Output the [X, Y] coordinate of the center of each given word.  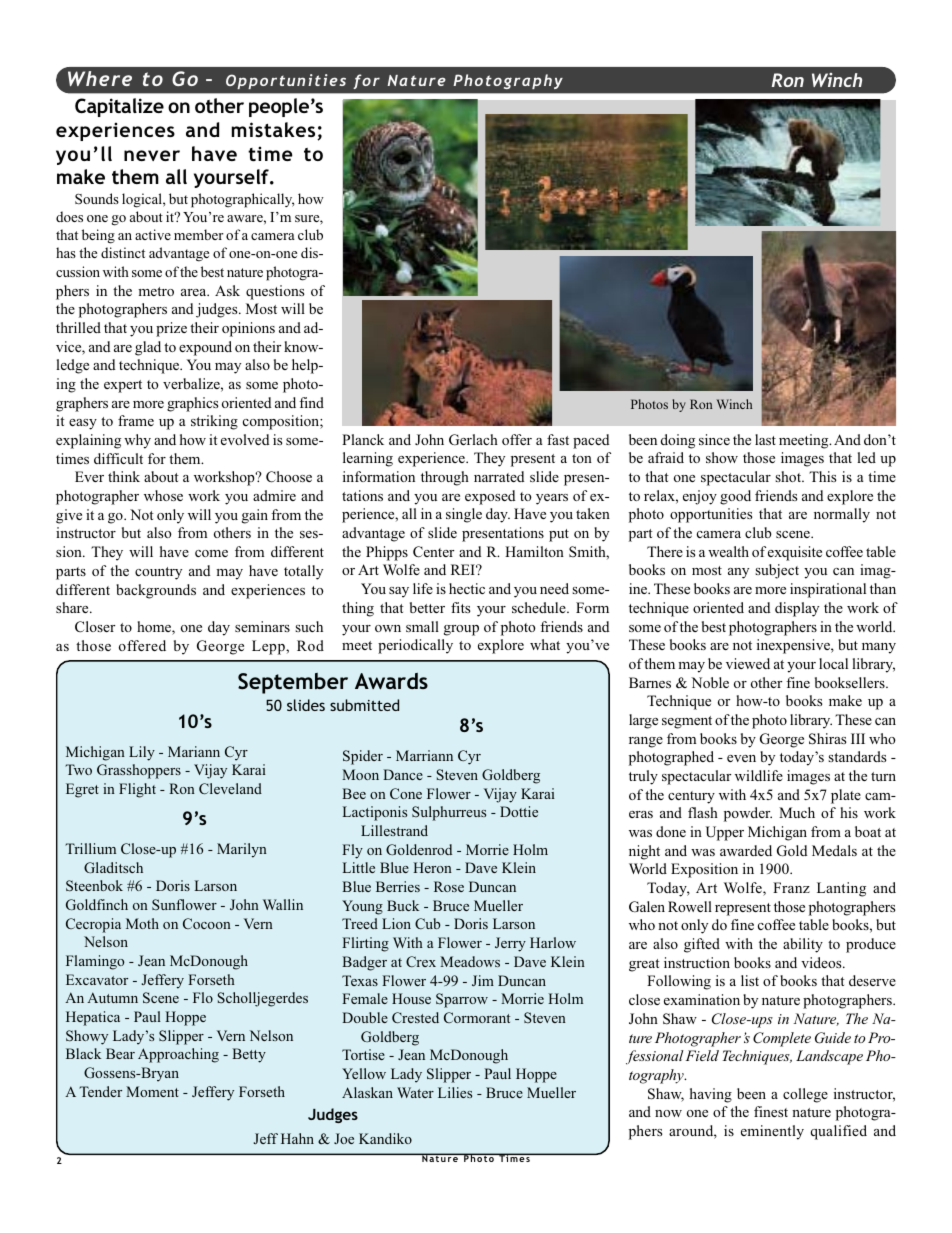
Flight [137, 790]
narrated [499, 476]
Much [797, 812]
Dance [403, 774]
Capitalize [119, 107]
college [805, 1095]
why [137, 441]
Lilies [455, 1092]
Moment [152, 1091]
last [765, 439]
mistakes [275, 131]
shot [789, 476]
